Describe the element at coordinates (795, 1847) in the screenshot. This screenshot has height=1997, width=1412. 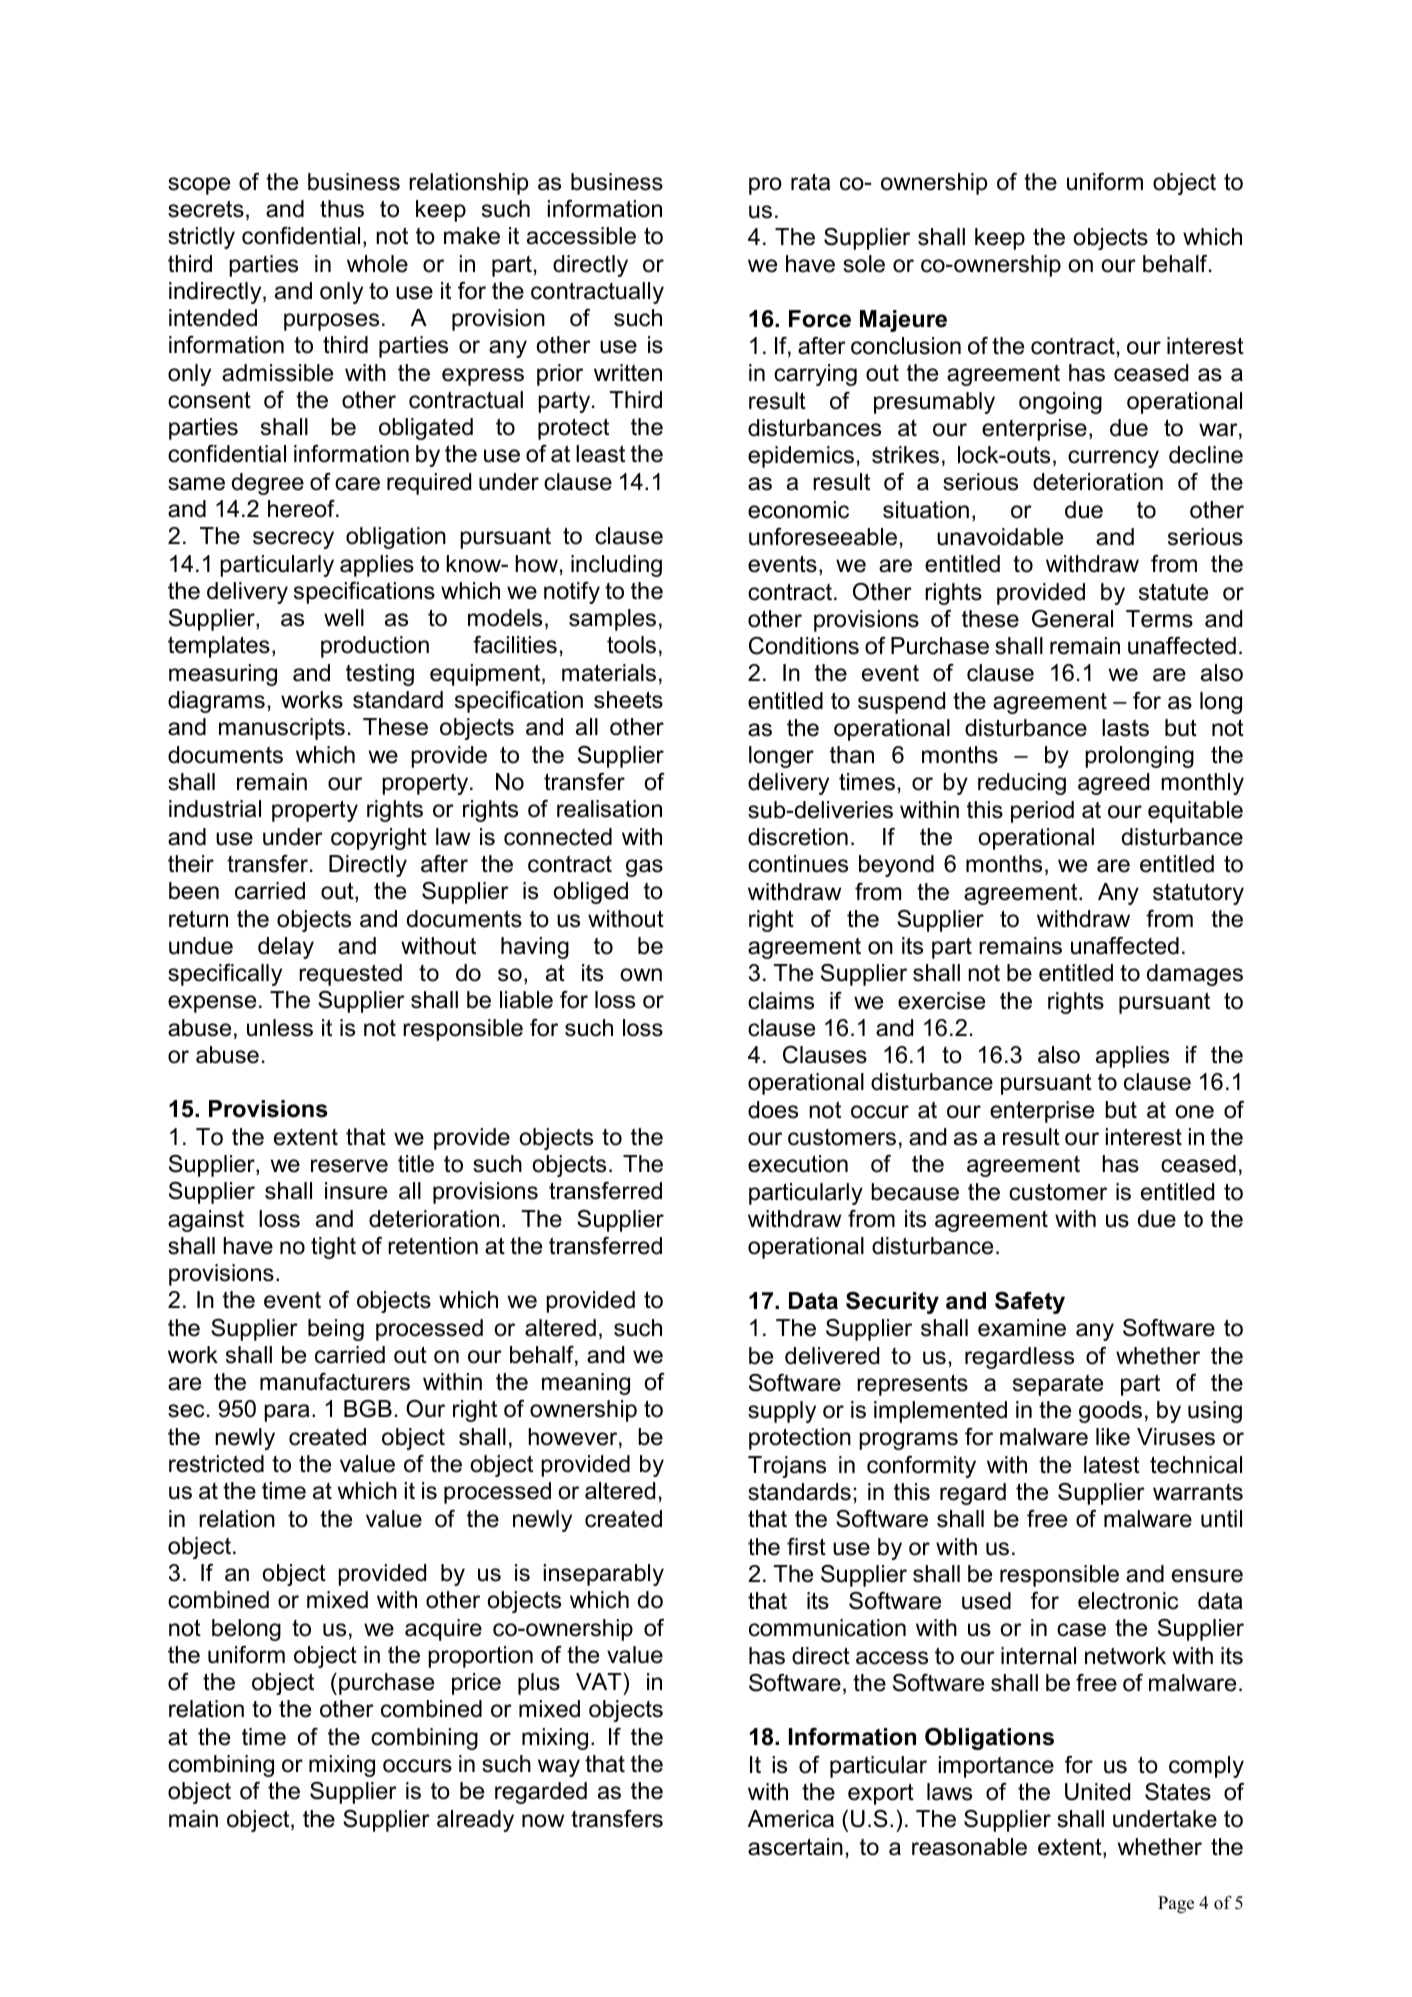
I see `ascertain` at that location.
